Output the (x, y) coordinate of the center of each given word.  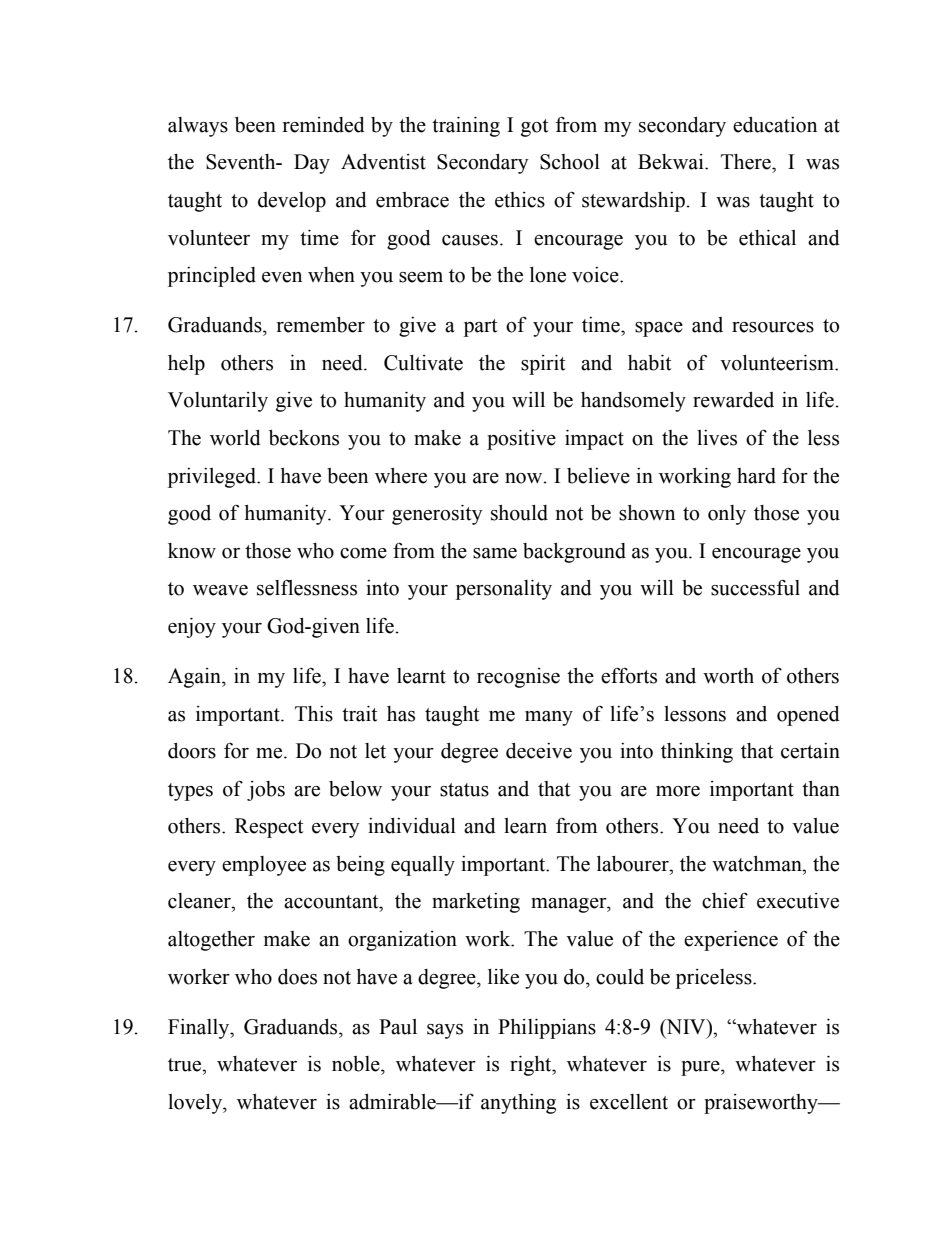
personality (504, 590)
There (747, 162)
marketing (476, 903)
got (534, 128)
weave (220, 590)
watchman (758, 864)
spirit (543, 365)
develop (292, 202)
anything (518, 1104)
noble (357, 1064)
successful (755, 587)
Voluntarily (218, 402)
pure (701, 1068)
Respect (269, 828)
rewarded (733, 400)
